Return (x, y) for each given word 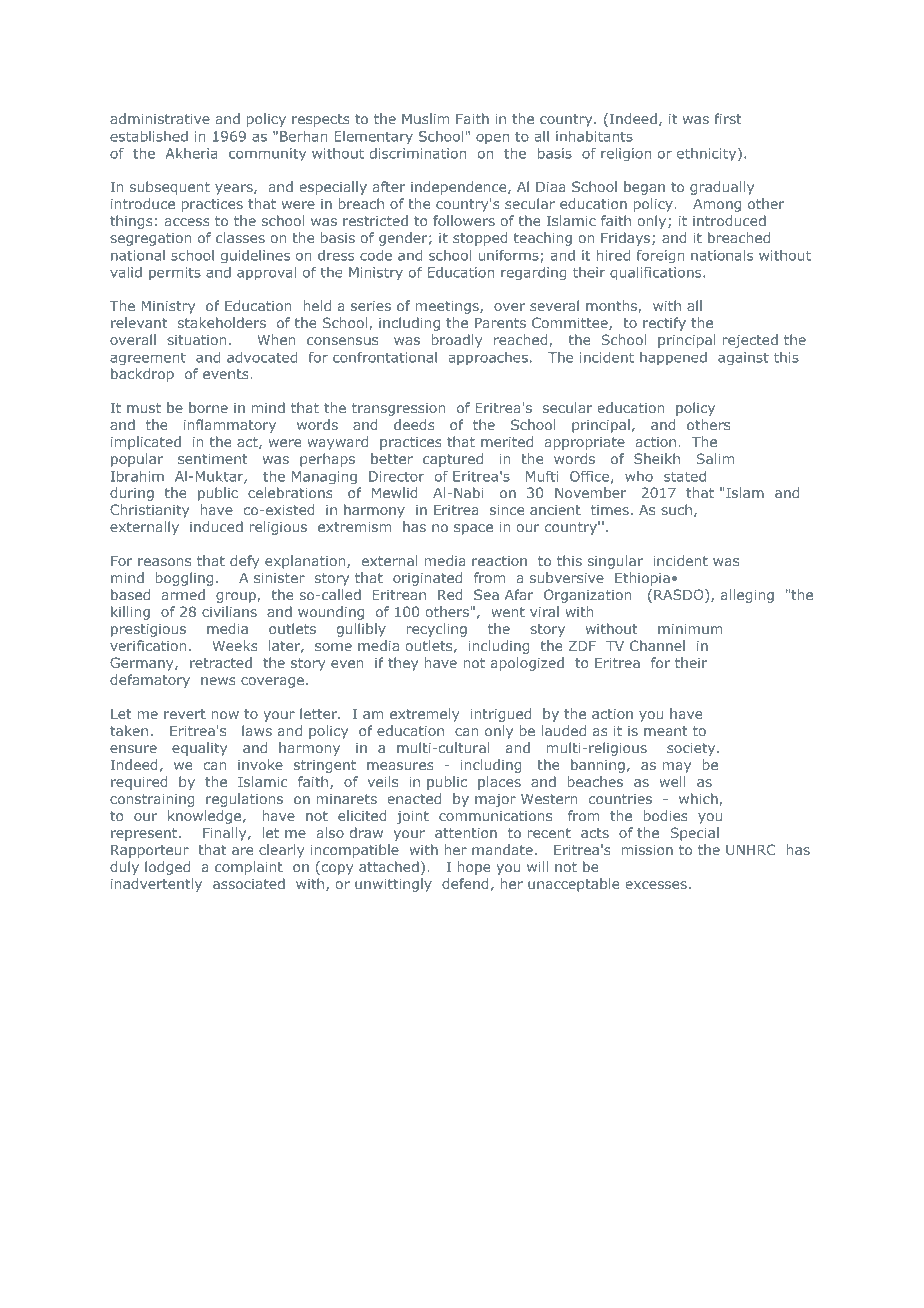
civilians (229, 611)
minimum (690, 629)
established (149, 136)
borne (208, 407)
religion (626, 155)
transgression (398, 409)
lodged (167, 868)
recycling (437, 630)
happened (673, 359)
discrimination (418, 153)
